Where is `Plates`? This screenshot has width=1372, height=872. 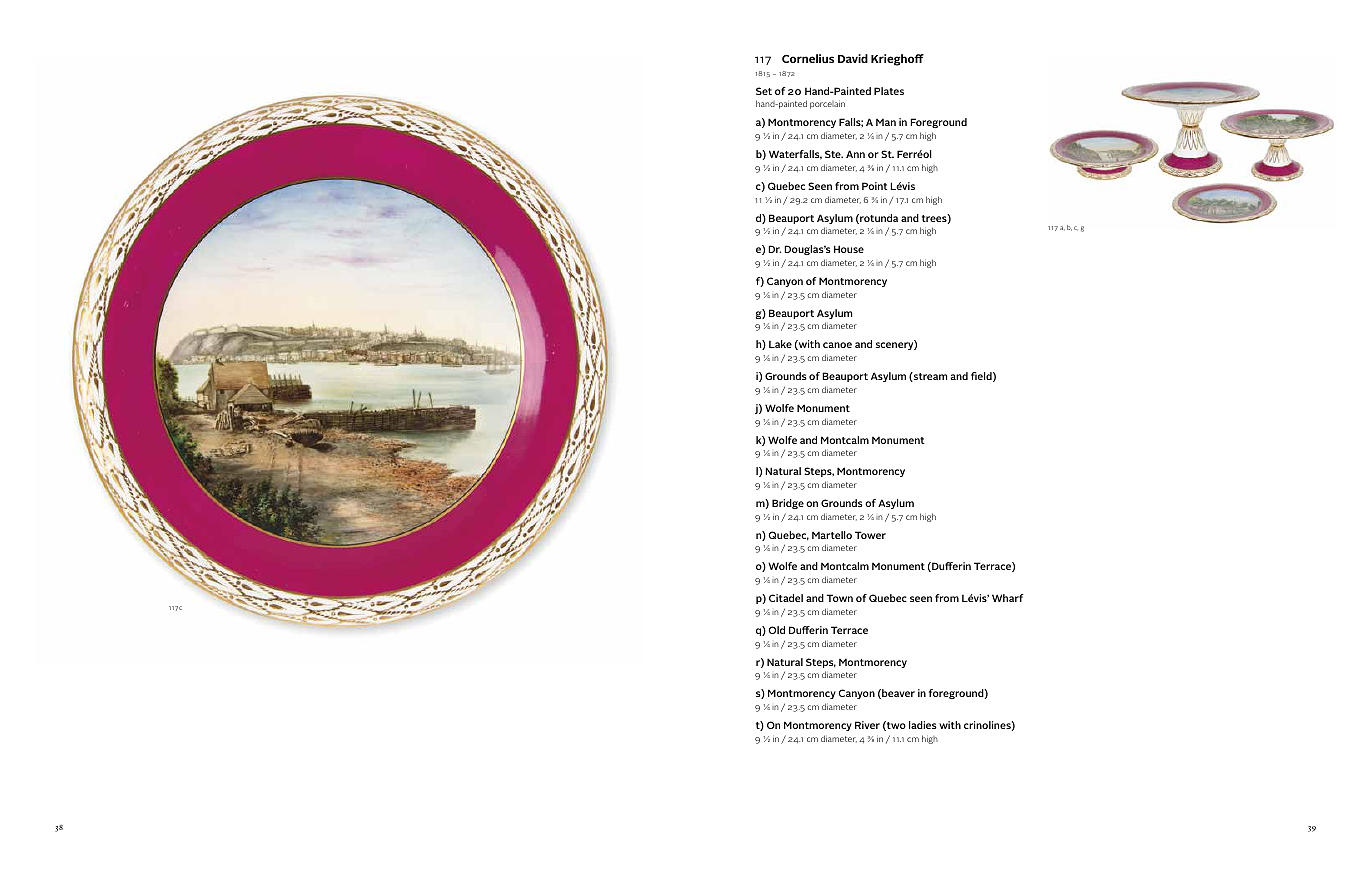
Plates is located at coordinates (889, 91).
